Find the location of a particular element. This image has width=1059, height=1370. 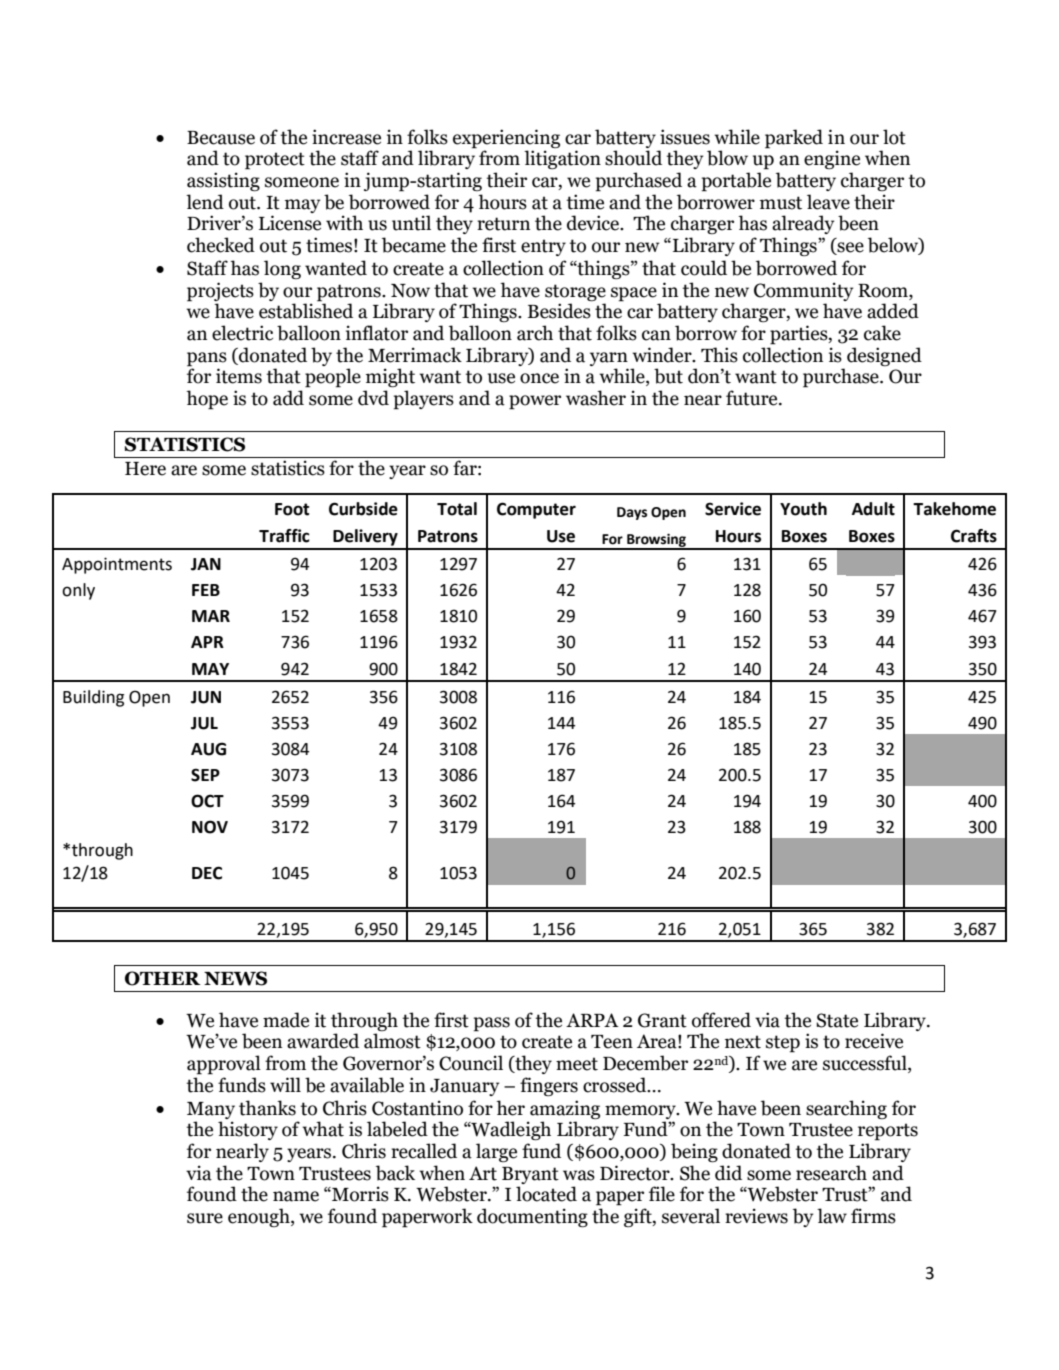

Bryant is located at coordinates (530, 1175).
